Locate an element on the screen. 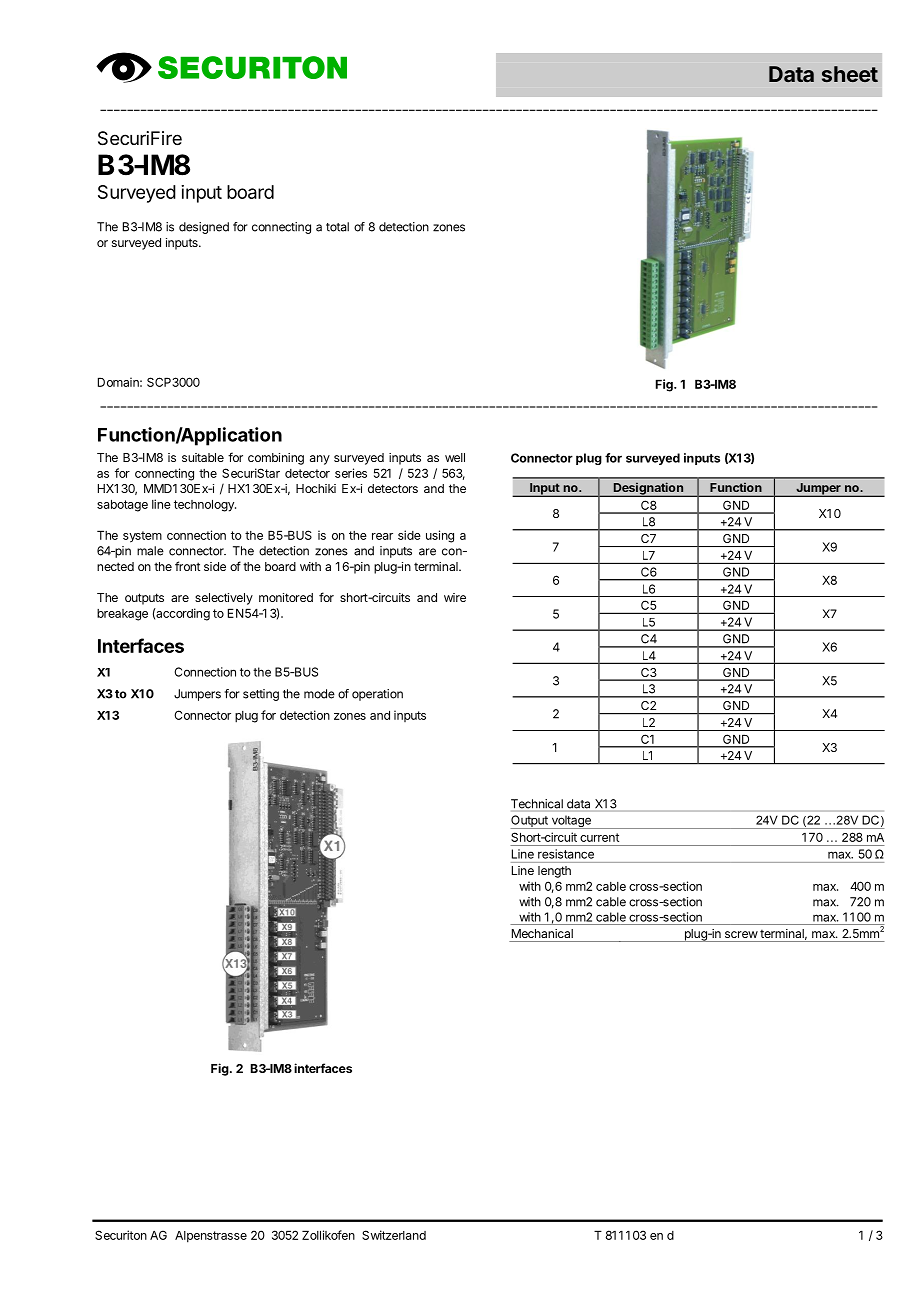  designed is located at coordinates (204, 228).
